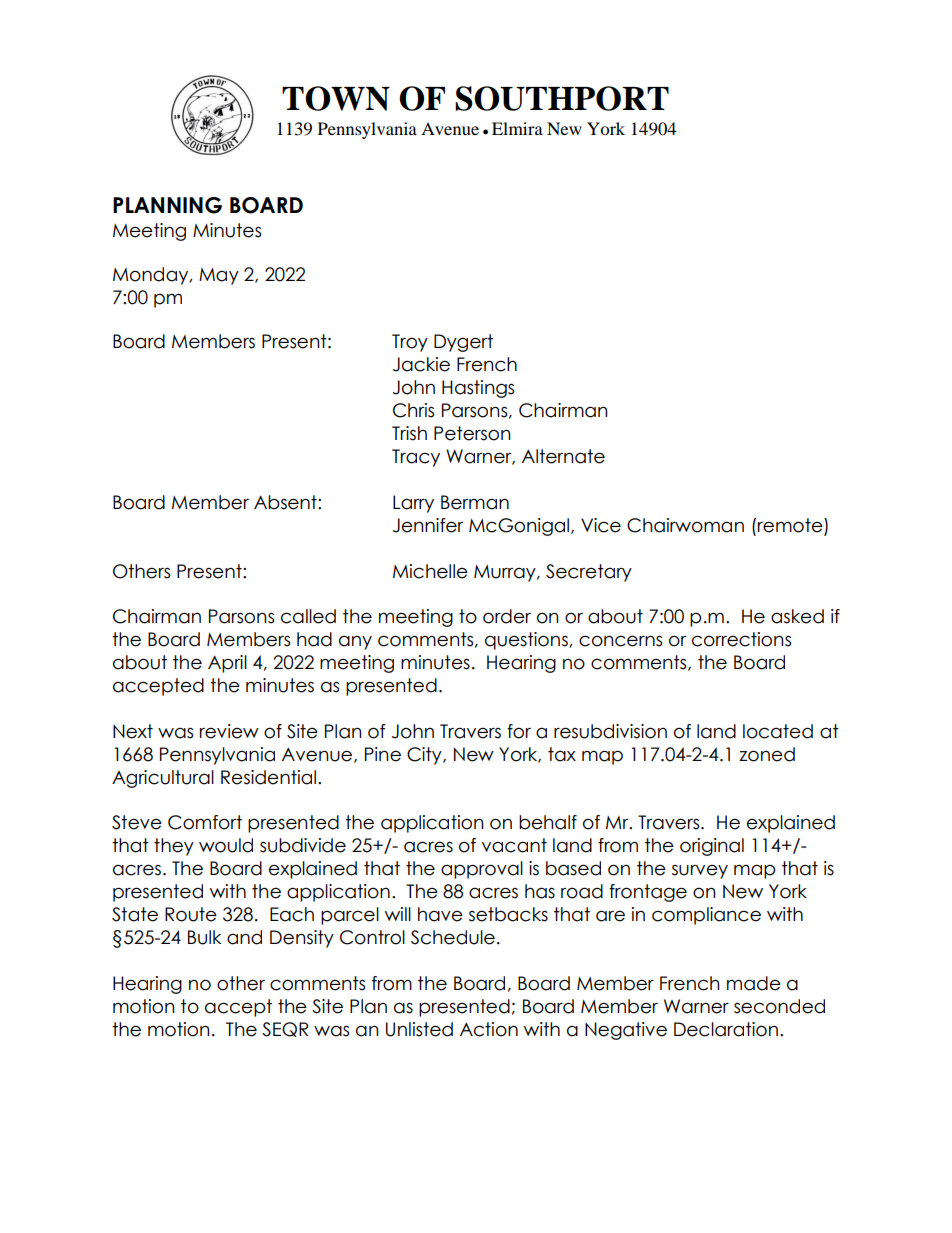 This screenshot has width=952, height=1233. Describe the element at coordinates (563, 456) in the screenshot. I see `Alternate` at that location.
